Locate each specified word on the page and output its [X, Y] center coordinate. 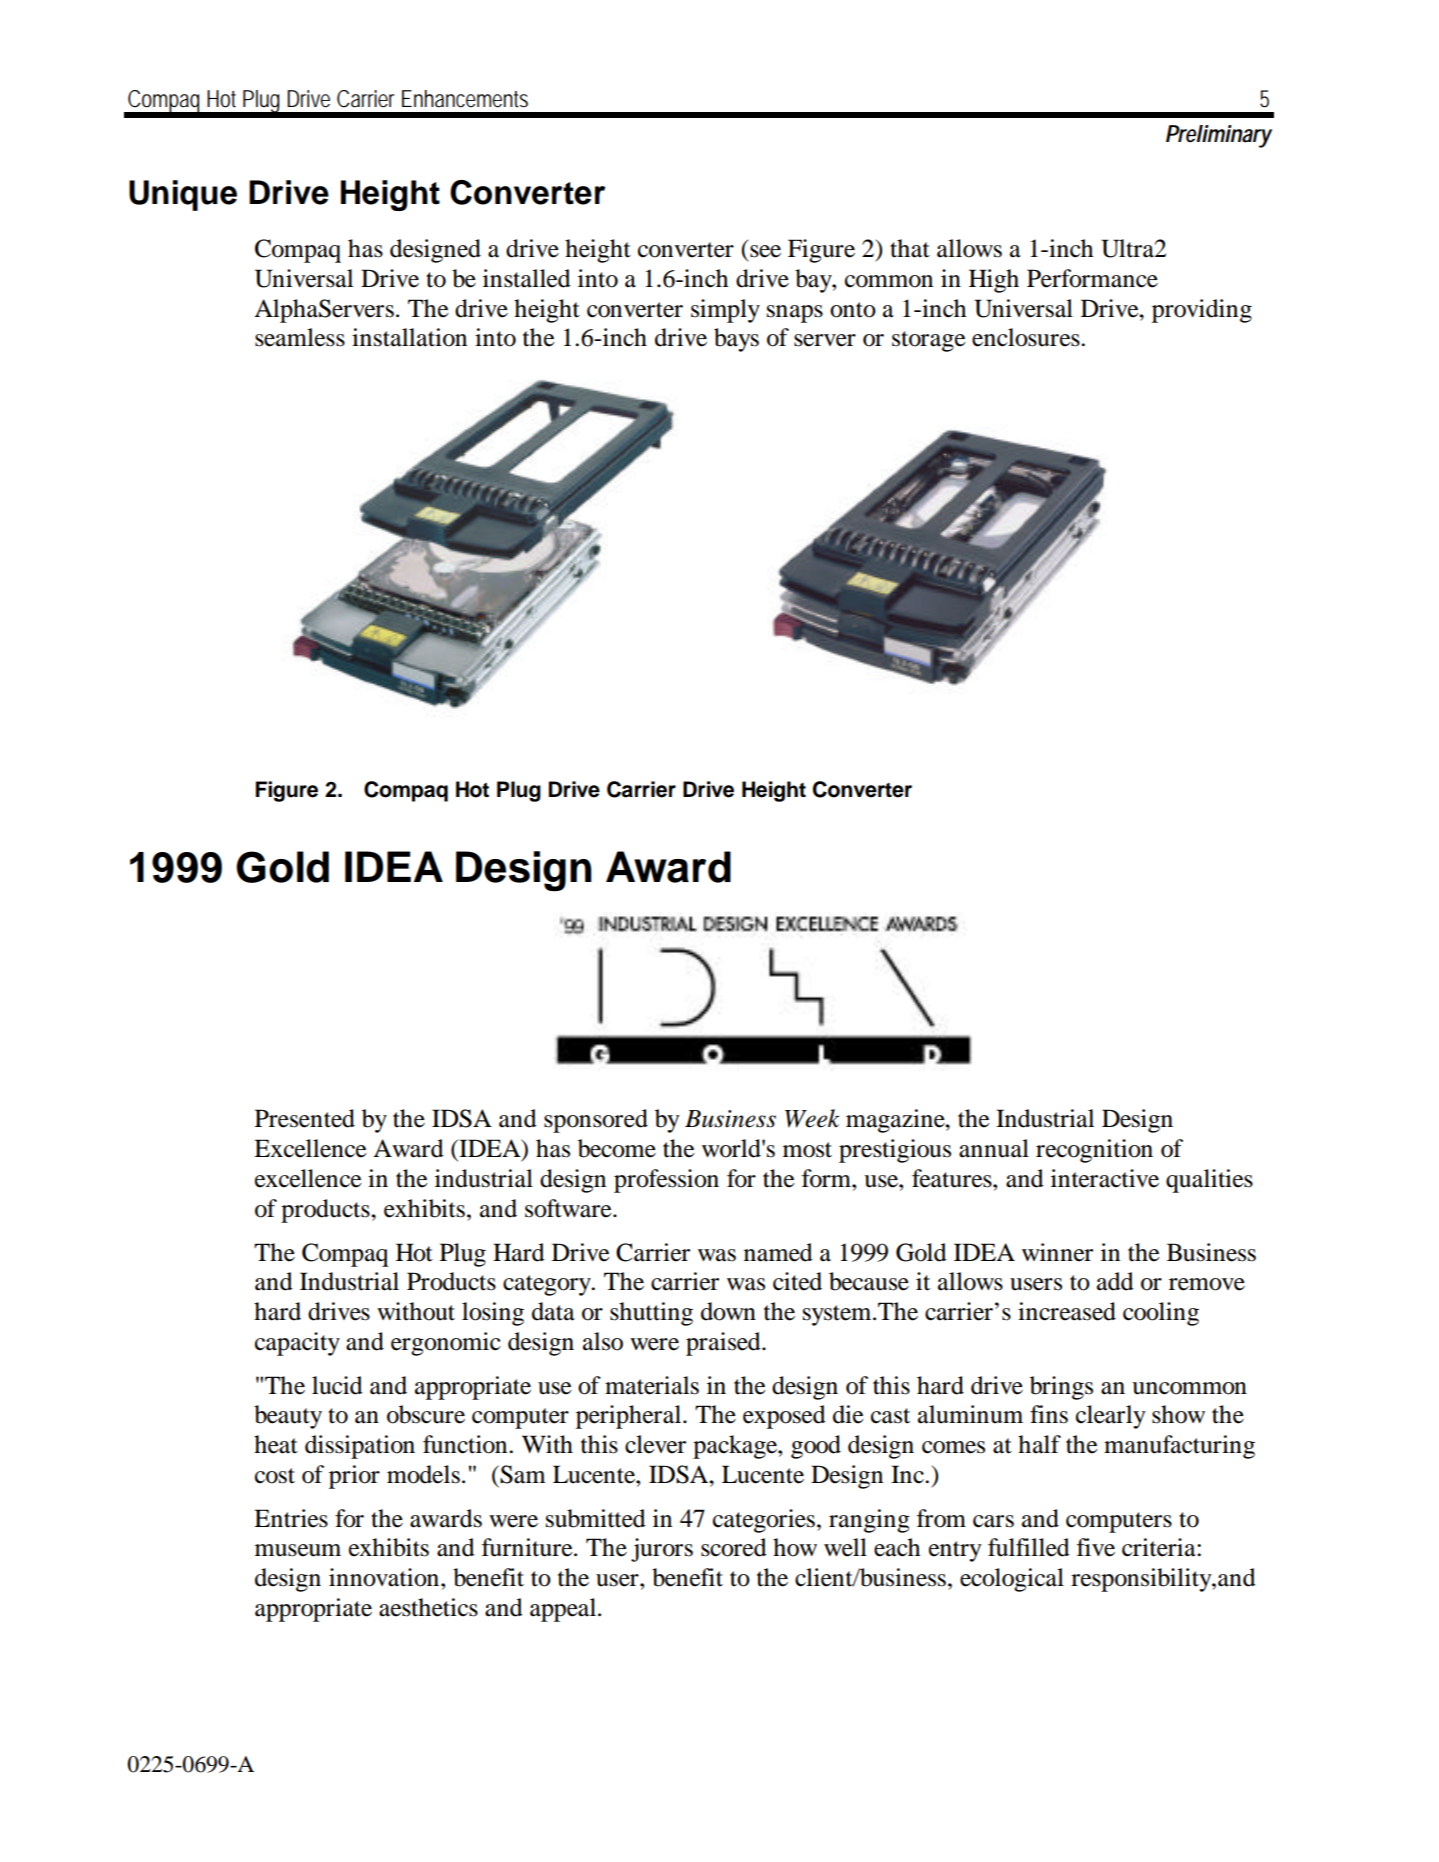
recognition [1094, 1151]
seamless [300, 337]
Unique [183, 195]
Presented [305, 1118]
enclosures [1027, 337]
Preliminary [1219, 136]
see [765, 251]
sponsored [596, 1121]
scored [734, 1547]
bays [736, 340]
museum [298, 1550]
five [1096, 1547]
